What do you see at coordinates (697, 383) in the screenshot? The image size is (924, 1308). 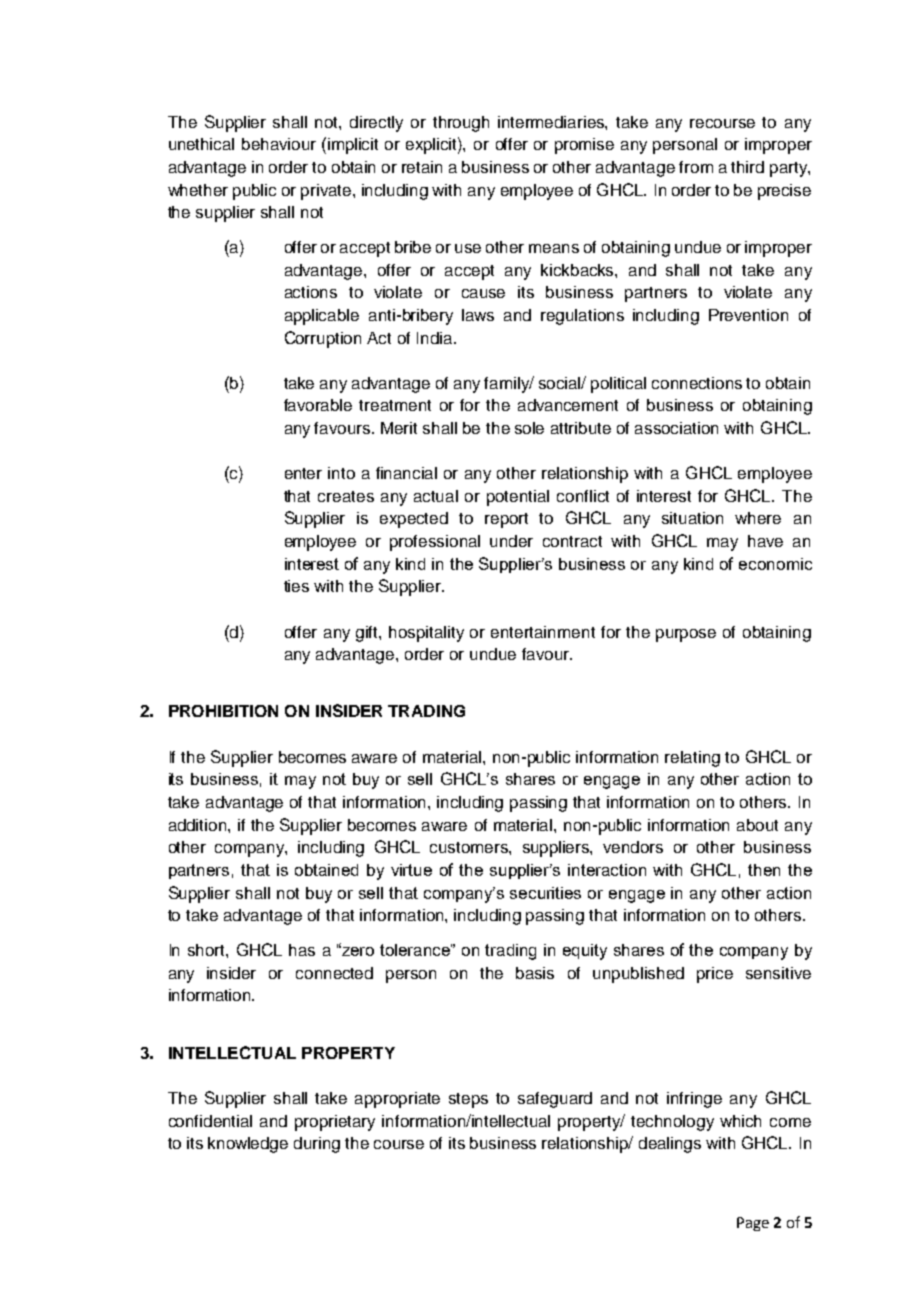 I see `connections` at bounding box center [697, 383].
